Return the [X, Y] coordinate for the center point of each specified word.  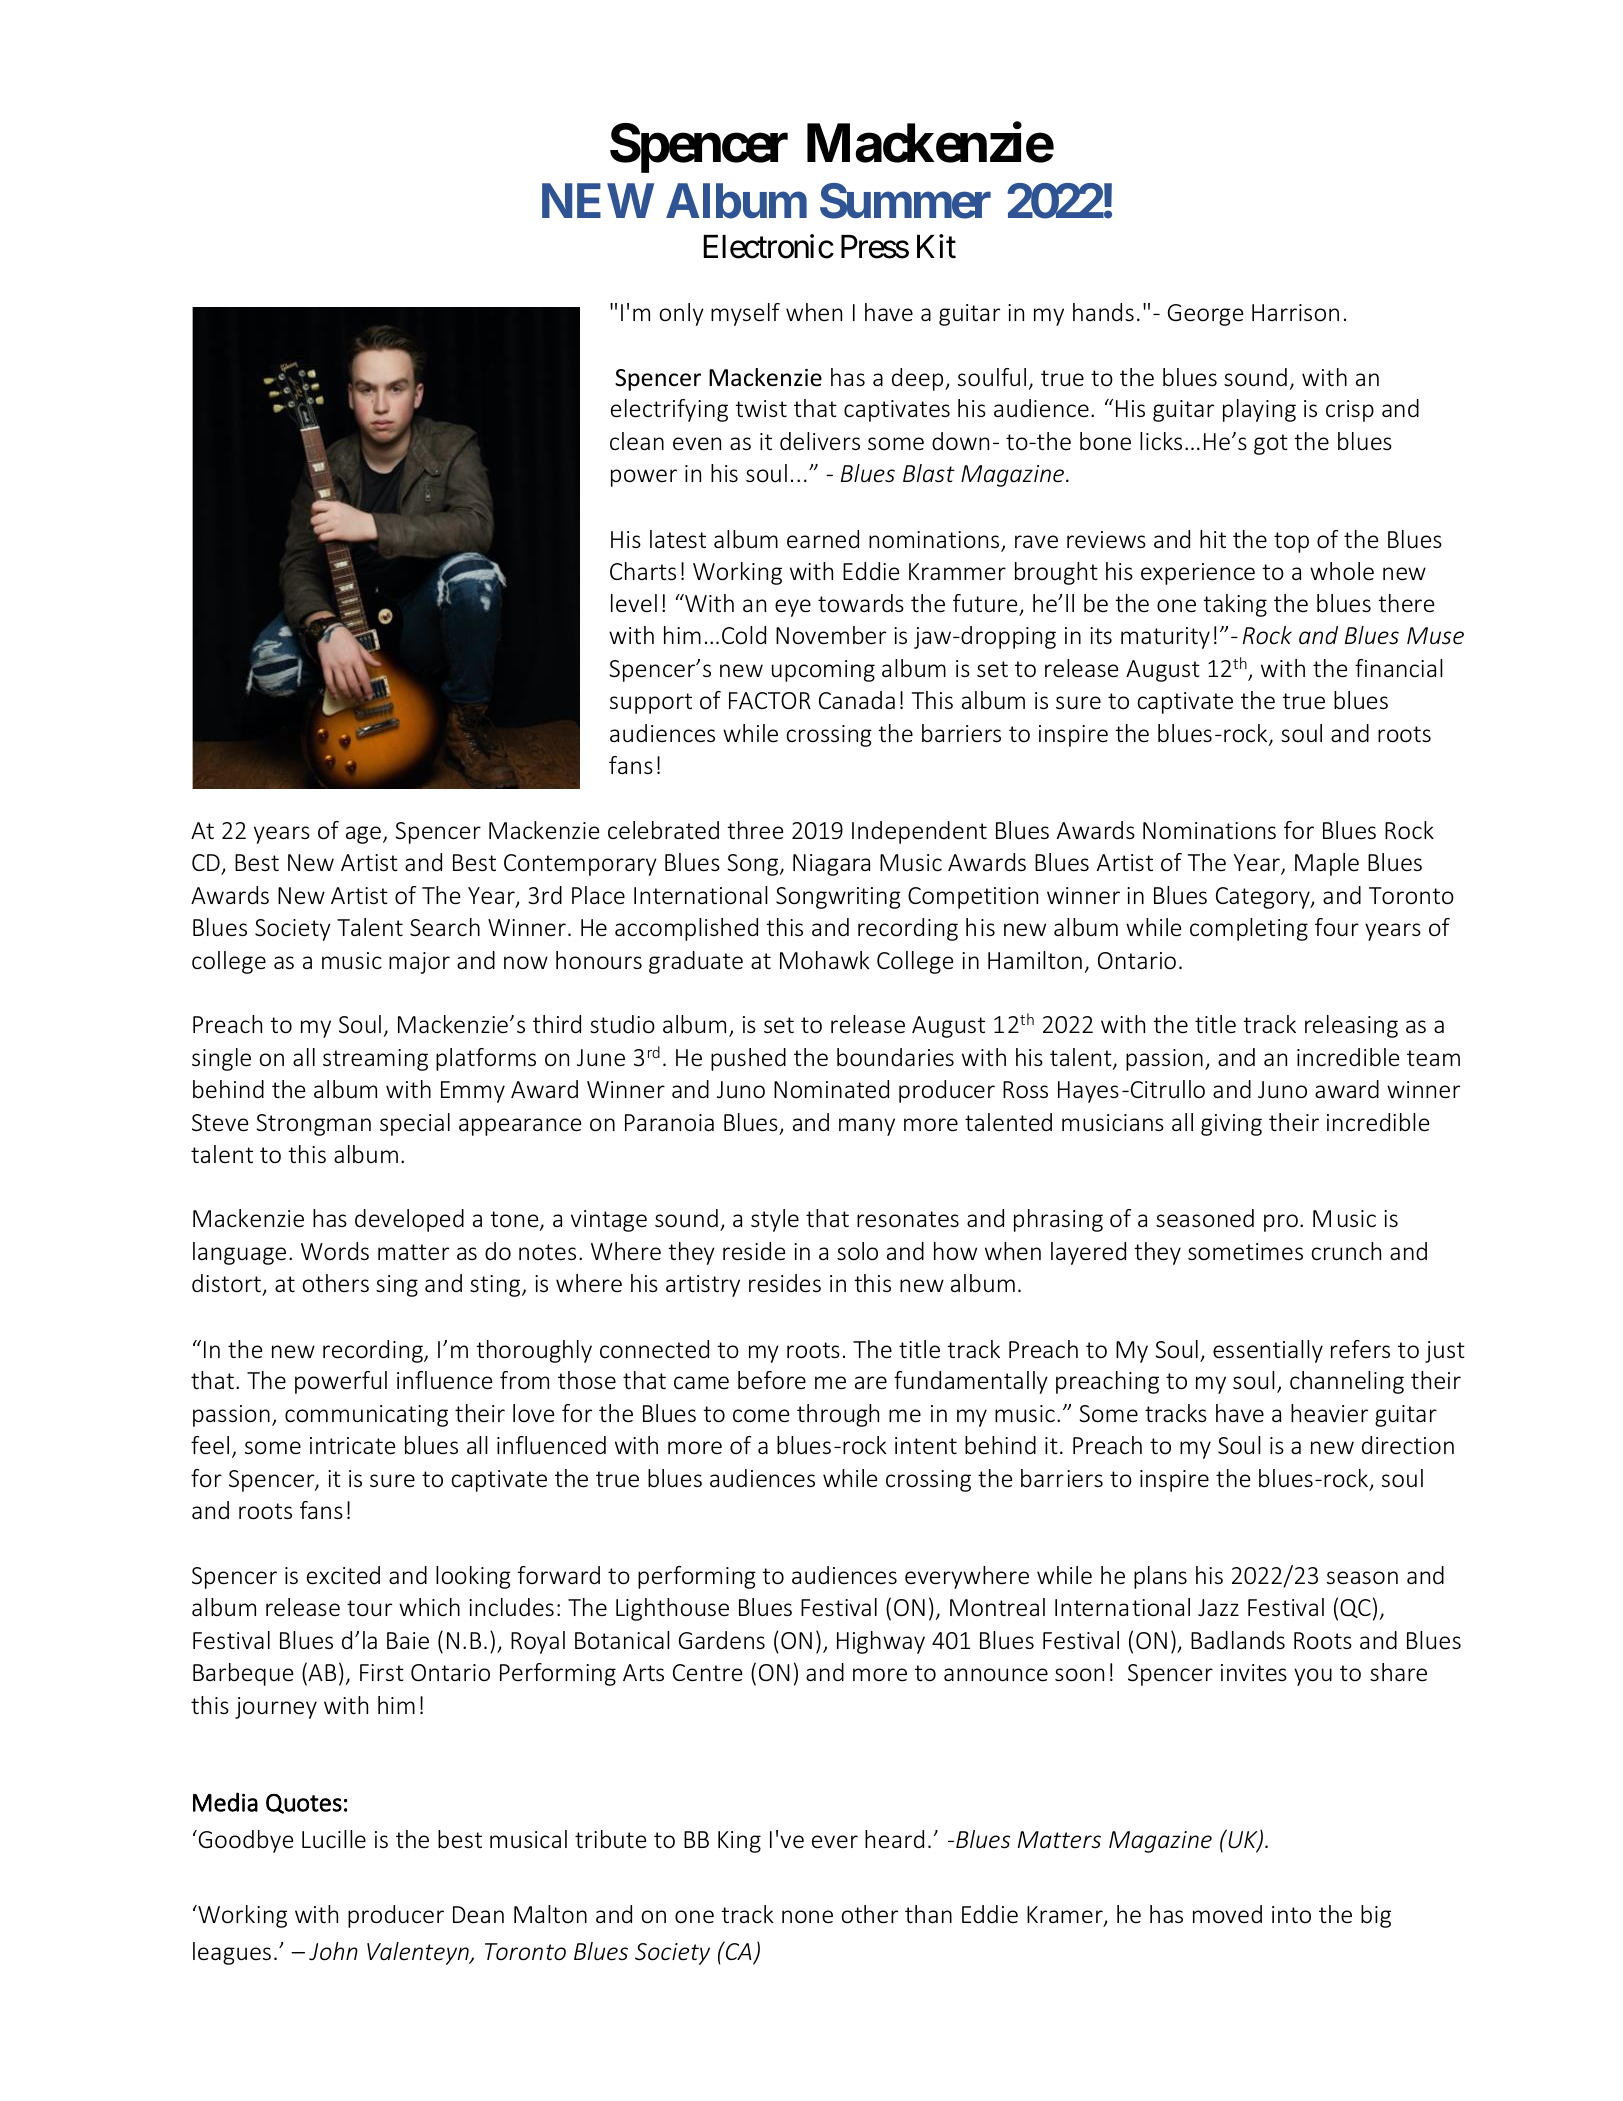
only [682, 314]
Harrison [1295, 313]
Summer [905, 201]
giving [1231, 1125]
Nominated [831, 1089]
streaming [375, 1060]
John [333, 1951]
